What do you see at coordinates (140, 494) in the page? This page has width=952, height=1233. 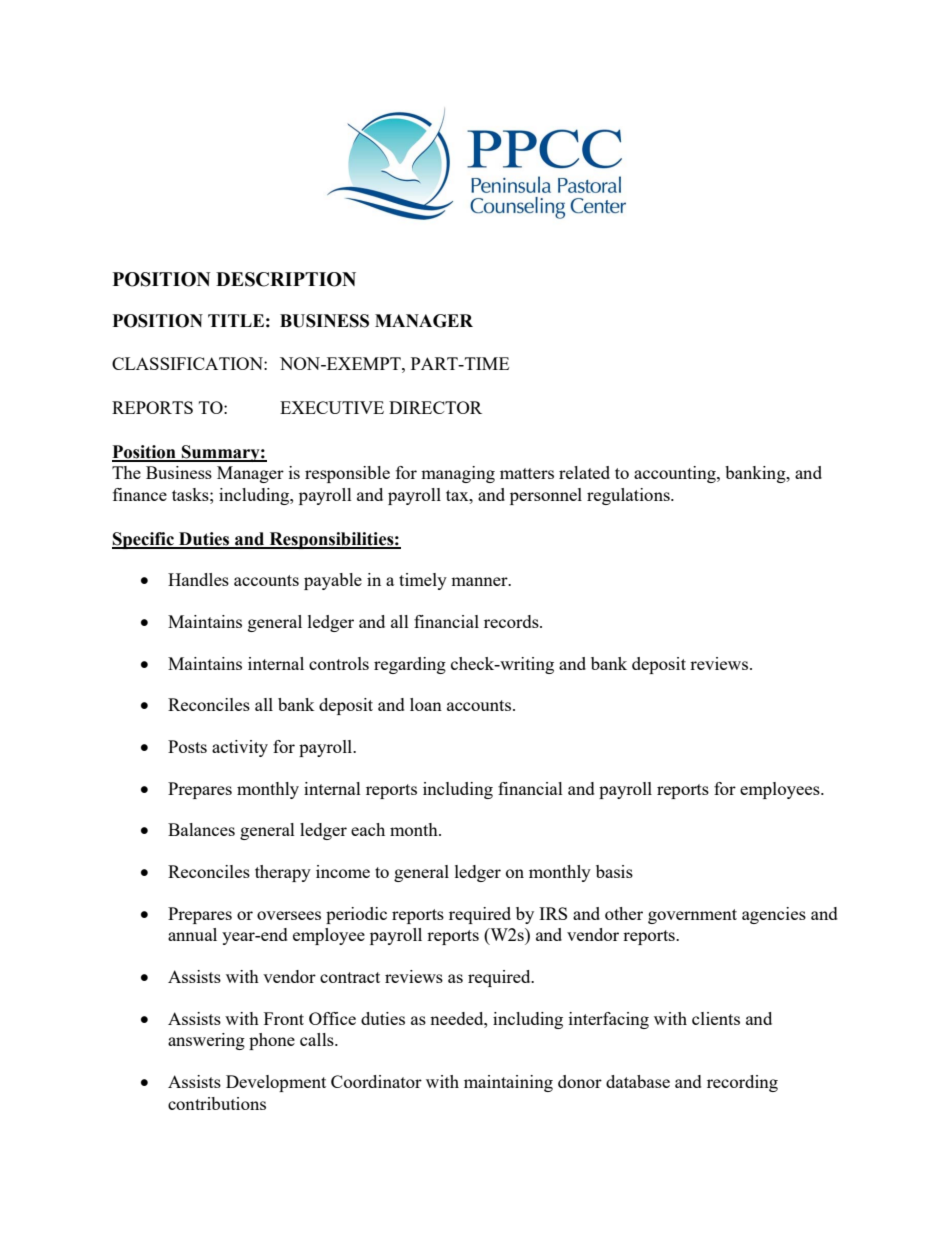 I see `finance` at bounding box center [140, 494].
